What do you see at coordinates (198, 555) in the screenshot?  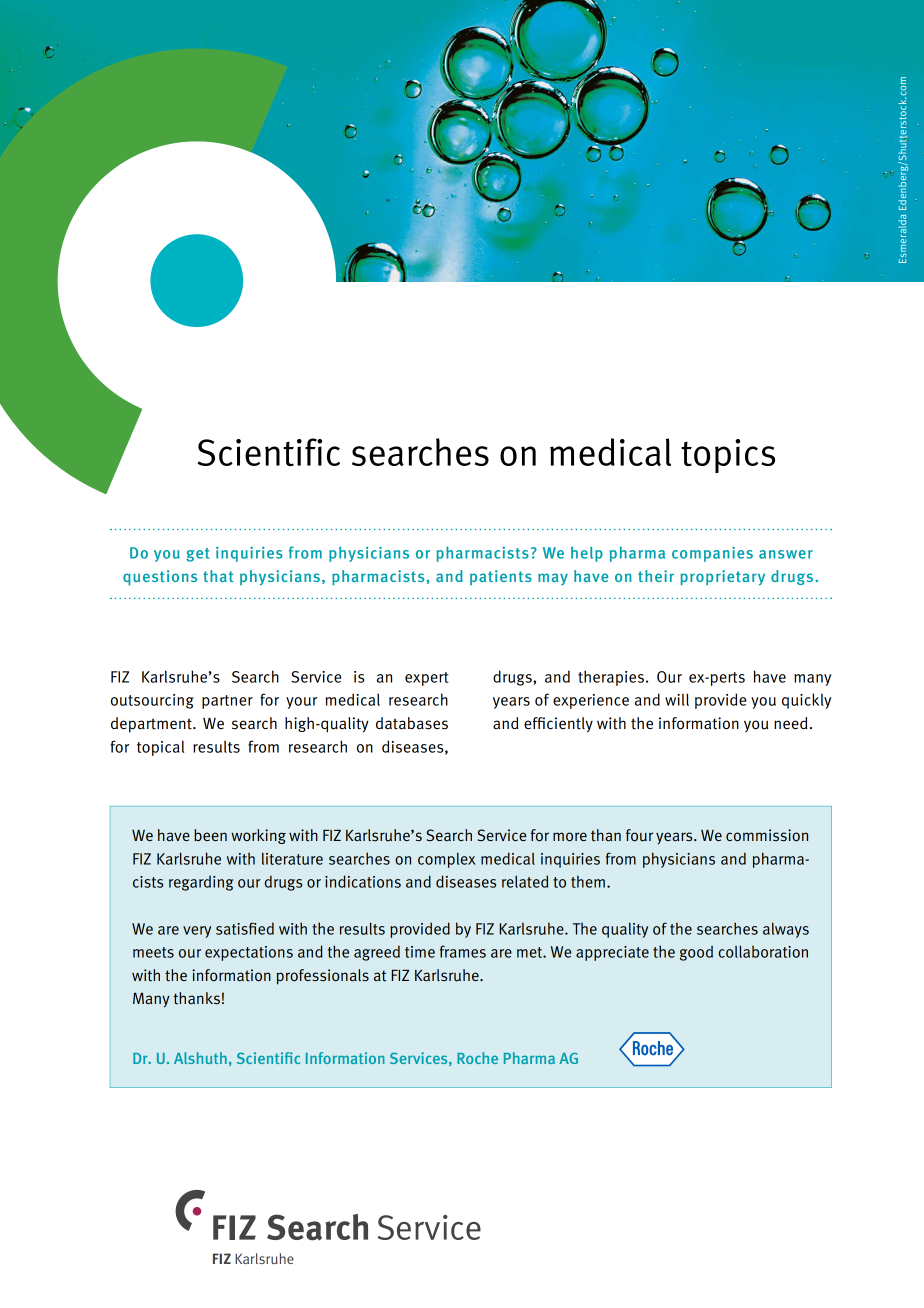 I see `get` at bounding box center [198, 555].
